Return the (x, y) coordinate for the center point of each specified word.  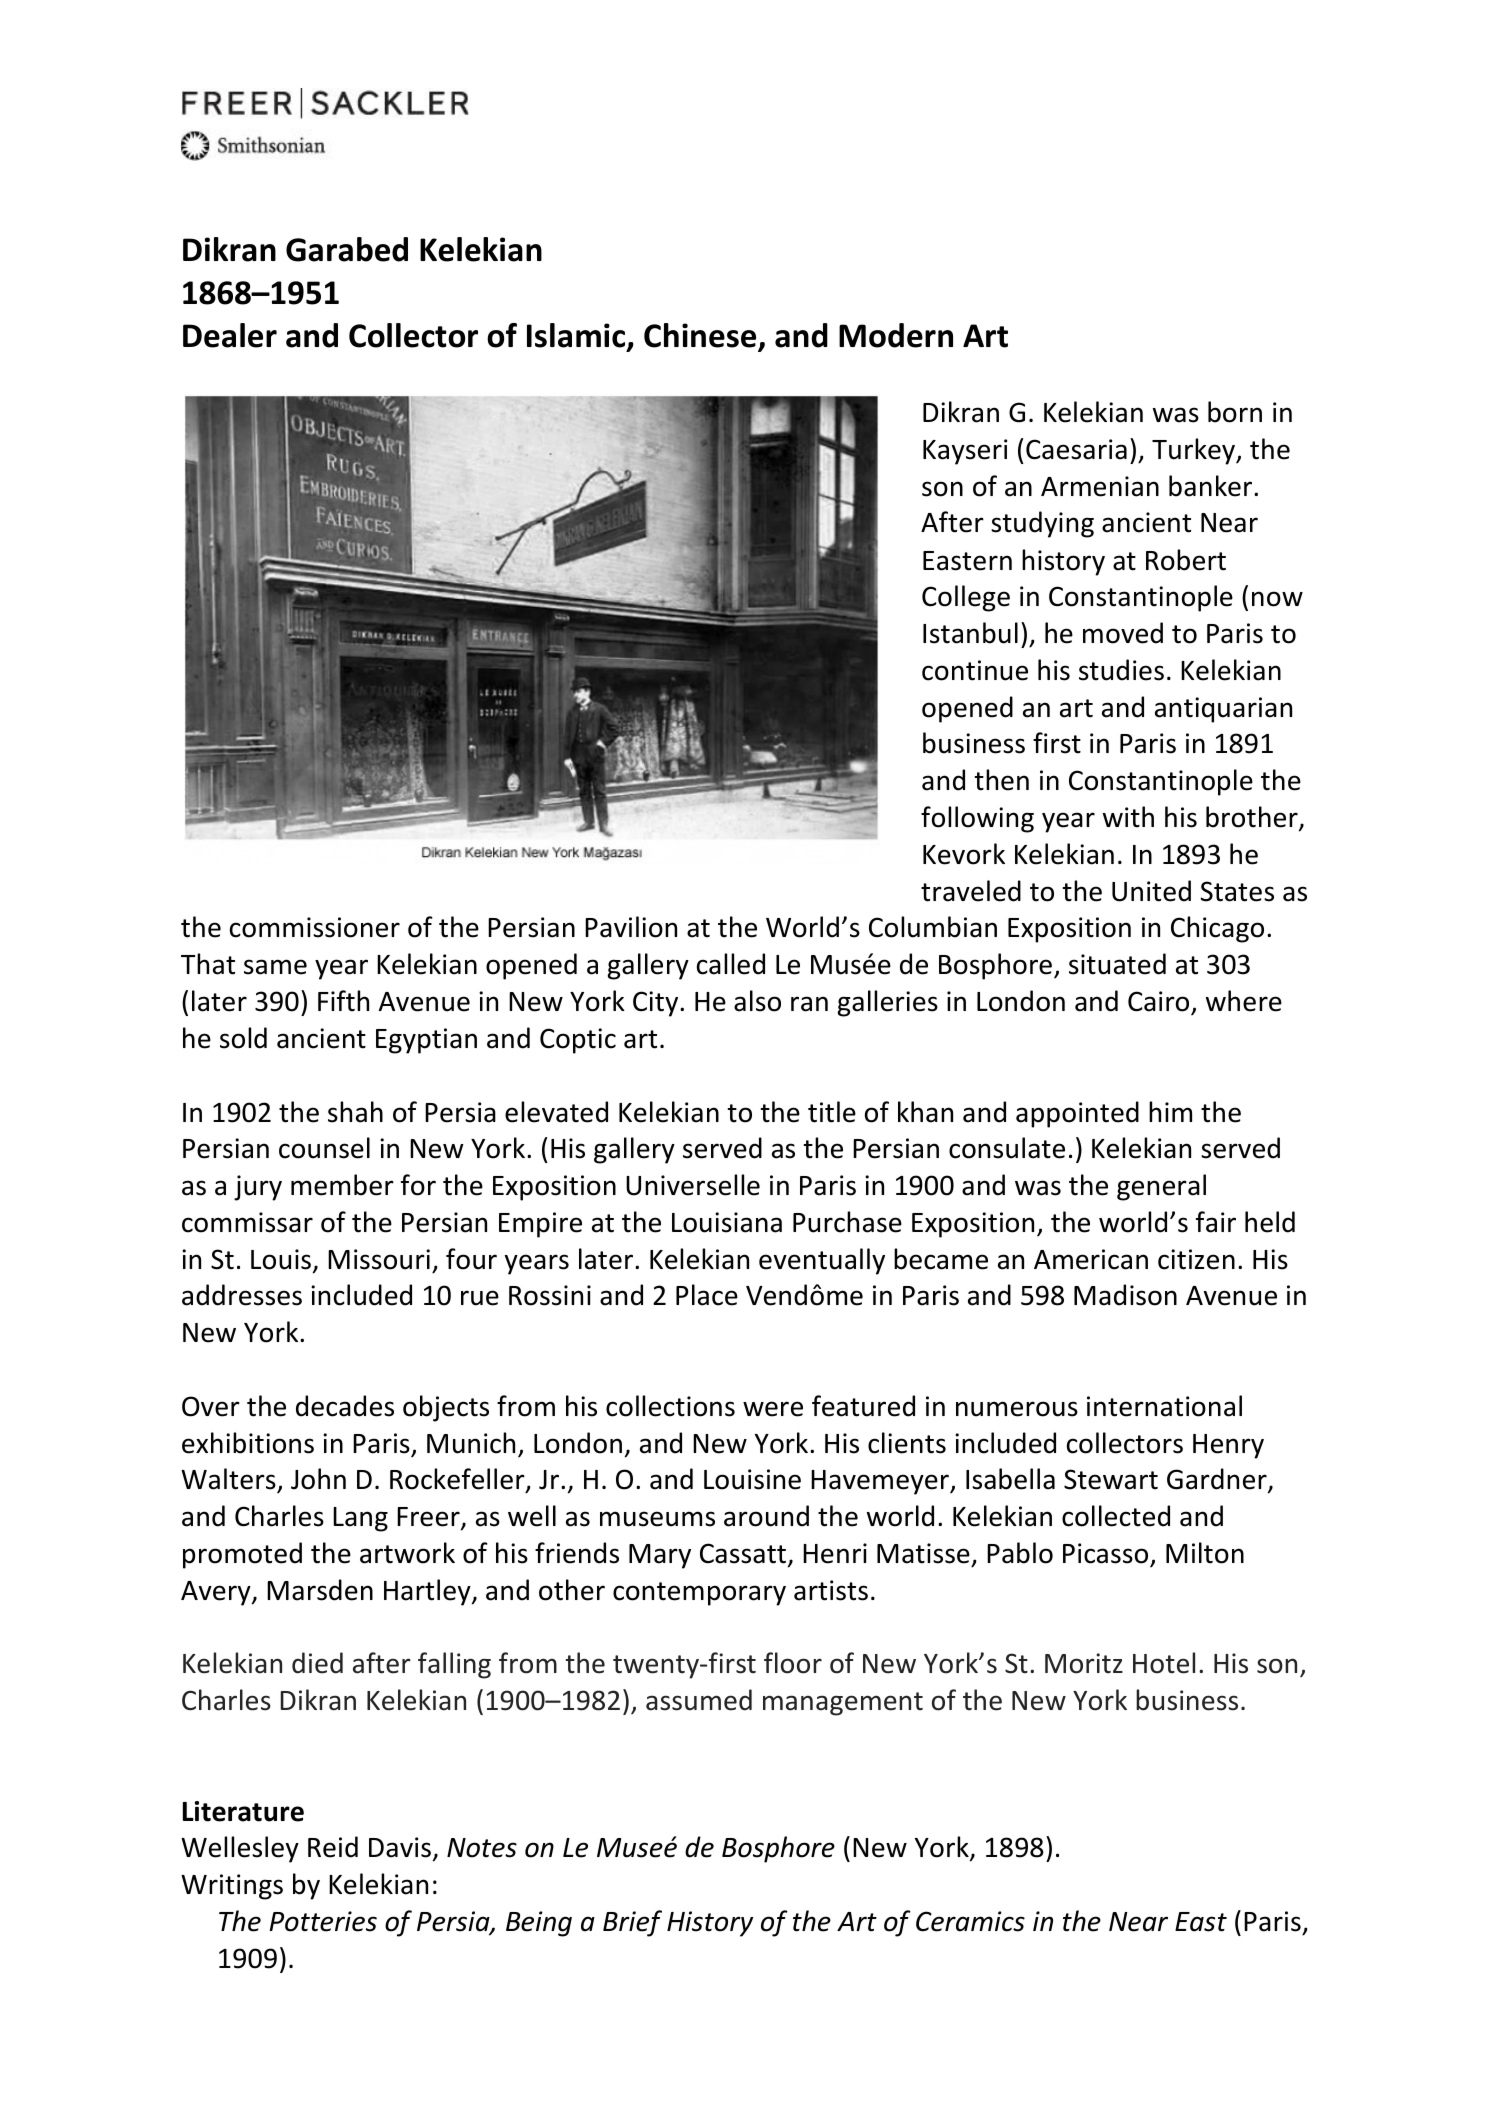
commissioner (315, 927)
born (1235, 412)
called (731, 964)
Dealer (230, 335)
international (1164, 1406)
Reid (333, 1847)
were (773, 1409)
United (1151, 891)
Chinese (701, 337)
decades (345, 1406)
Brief (632, 1923)
